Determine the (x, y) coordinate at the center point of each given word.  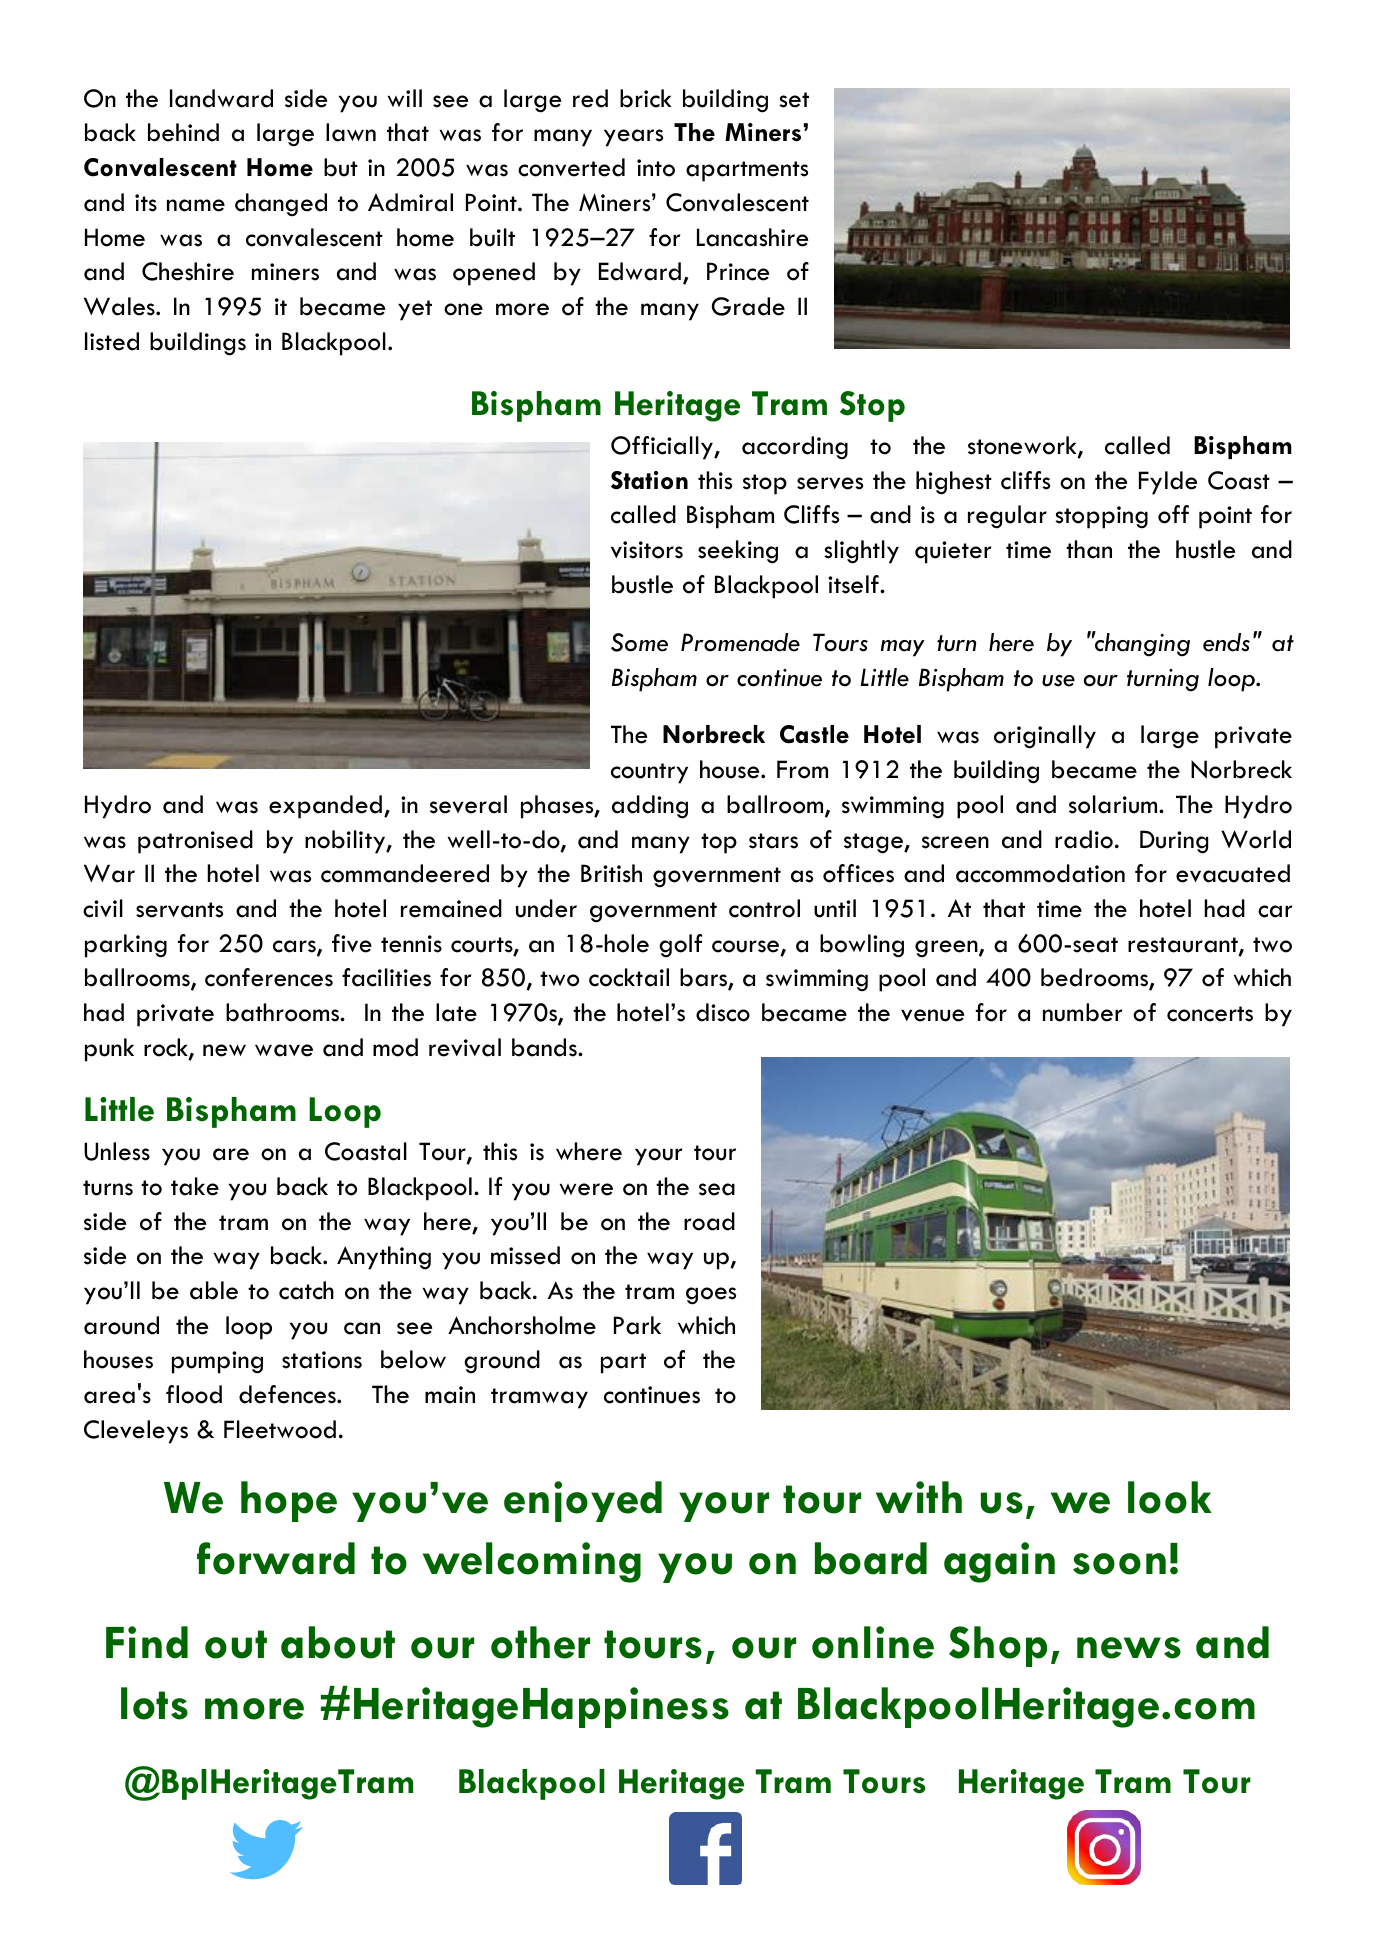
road (709, 1221)
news (1129, 1648)
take (195, 1186)
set (794, 100)
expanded (325, 807)
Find (147, 1642)
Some (639, 642)
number (1082, 1012)
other (540, 1642)
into (656, 168)
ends (1226, 642)
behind (183, 132)
